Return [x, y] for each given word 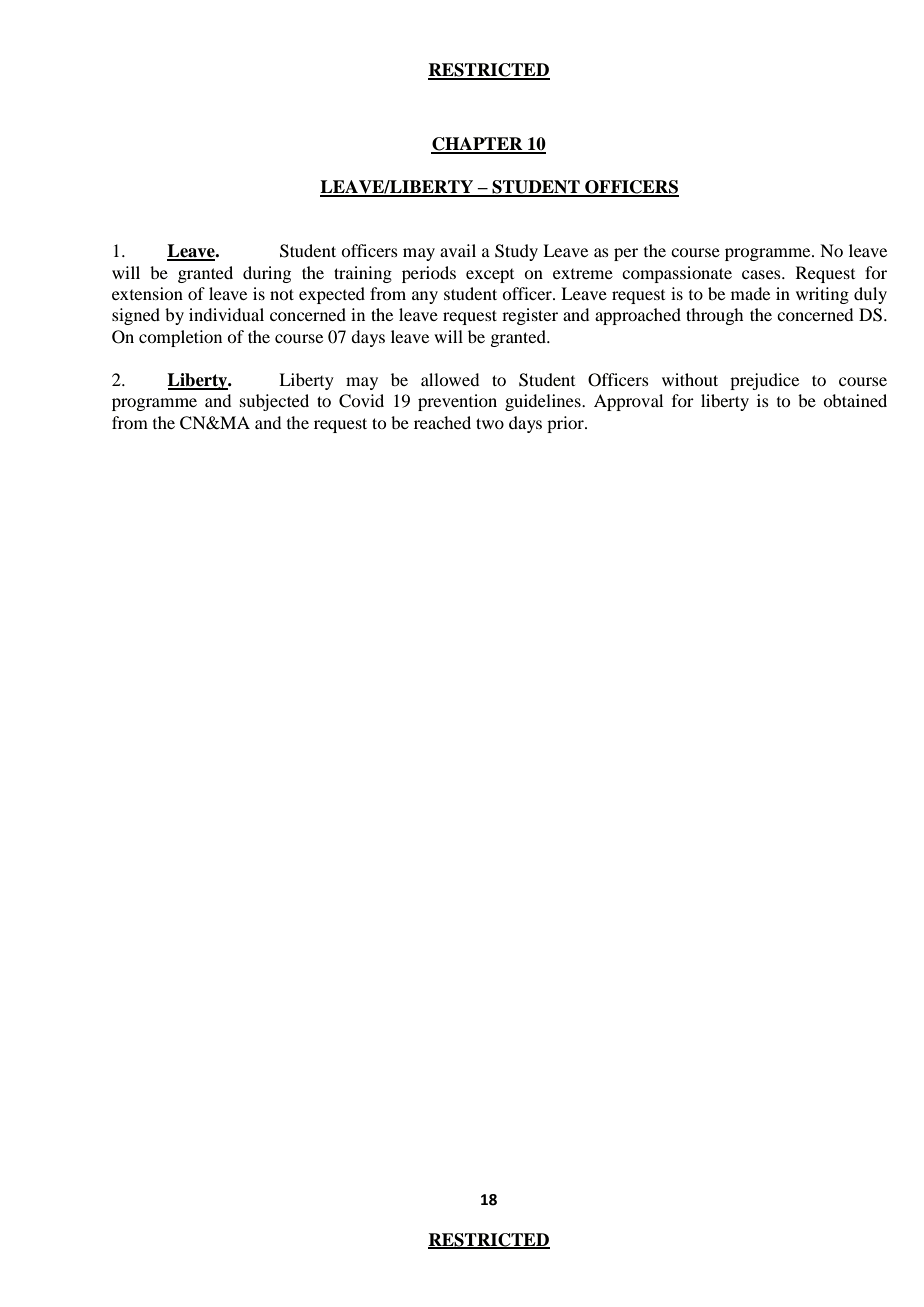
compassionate [677, 274]
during [267, 274]
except [490, 276]
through [714, 316]
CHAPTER [478, 145]
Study [516, 252]
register [530, 316]
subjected [274, 402]
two [490, 423]
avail [458, 250]
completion [180, 338]
